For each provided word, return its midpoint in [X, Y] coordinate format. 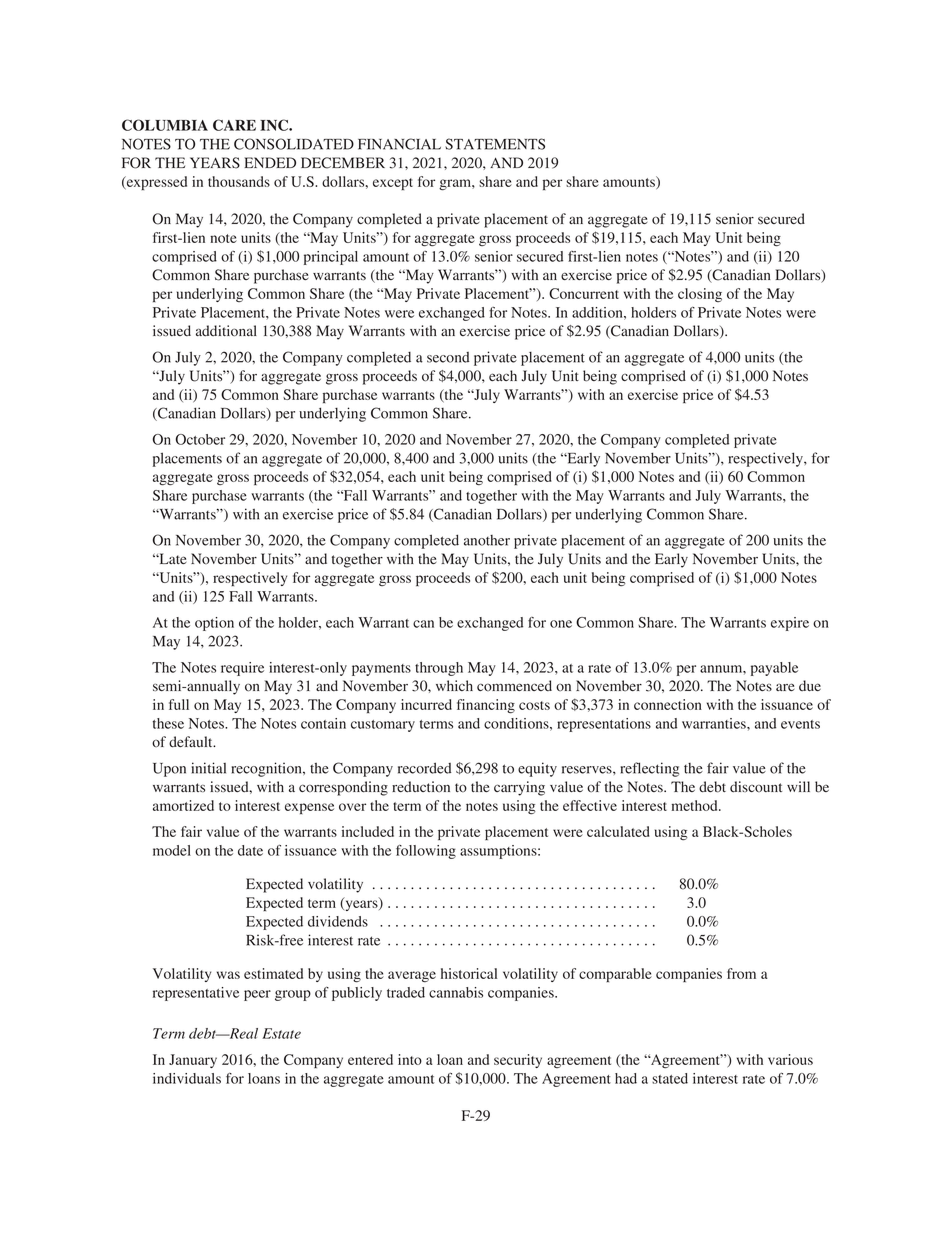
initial [209, 768]
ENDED [270, 162]
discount [756, 787]
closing [700, 295]
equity [537, 769]
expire [790, 624]
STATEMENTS [495, 144]
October [200, 439]
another [487, 540]
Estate [281, 1033]
